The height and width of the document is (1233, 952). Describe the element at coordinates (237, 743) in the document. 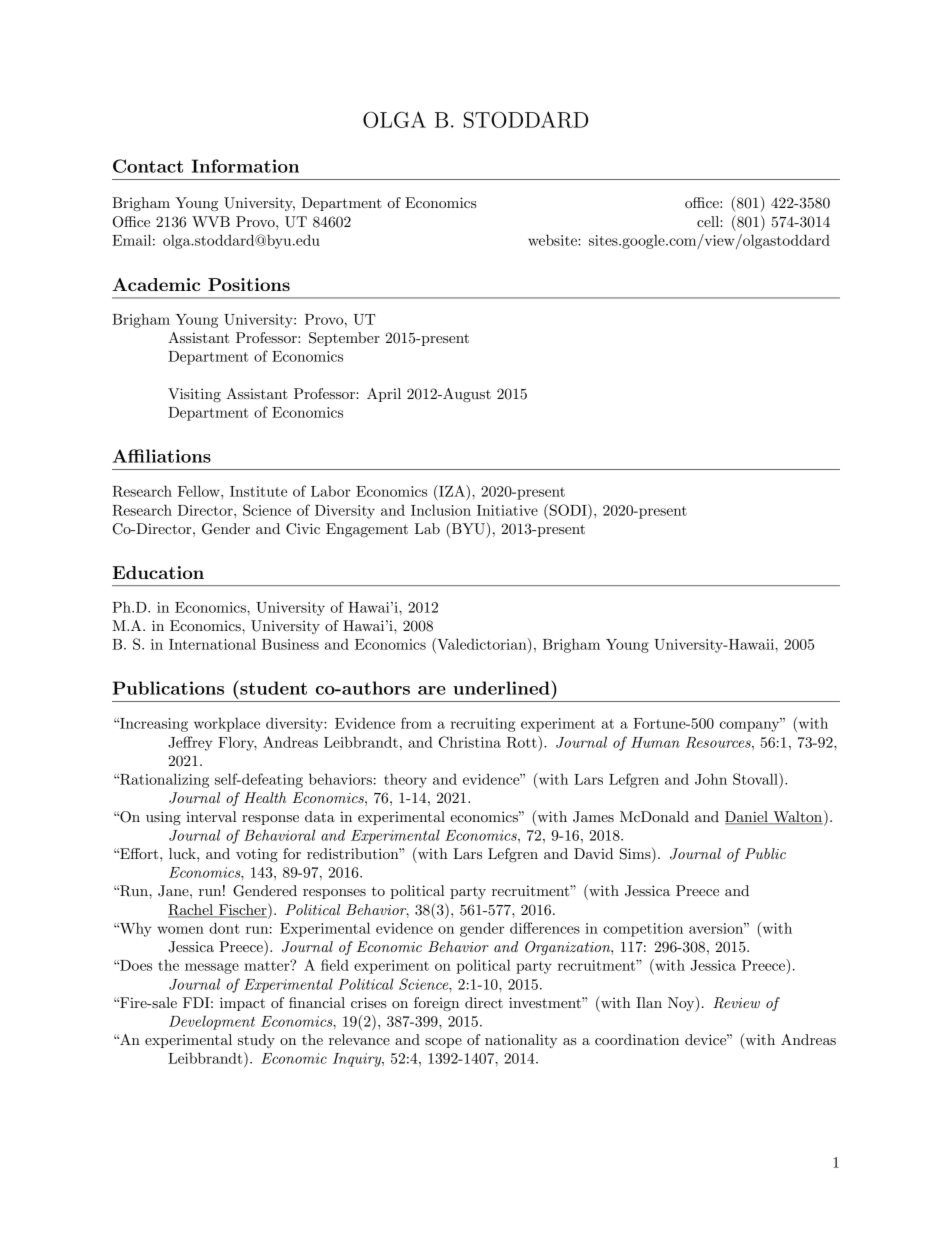

I see `Flory` at that location.
